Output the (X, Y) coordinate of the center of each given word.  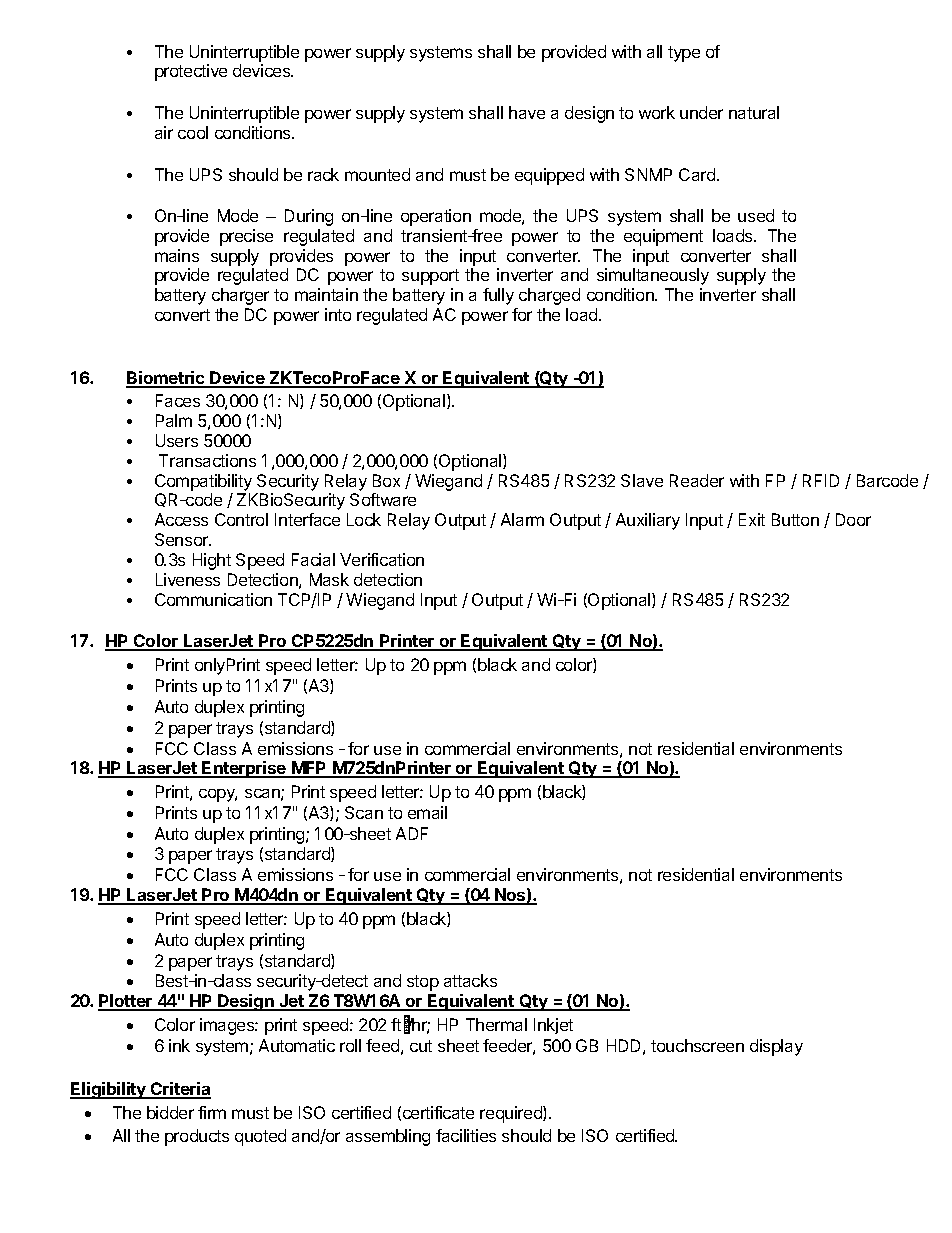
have (527, 112)
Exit (752, 519)
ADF (412, 833)
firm (212, 1112)
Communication (213, 599)
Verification (382, 559)
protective (191, 72)
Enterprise (245, 769)
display (776, 1047)
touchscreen (697, 1045)
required (512, 1114)
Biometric (166, 379)
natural (754, 112)
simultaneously (653, 276)
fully (498, 296)
